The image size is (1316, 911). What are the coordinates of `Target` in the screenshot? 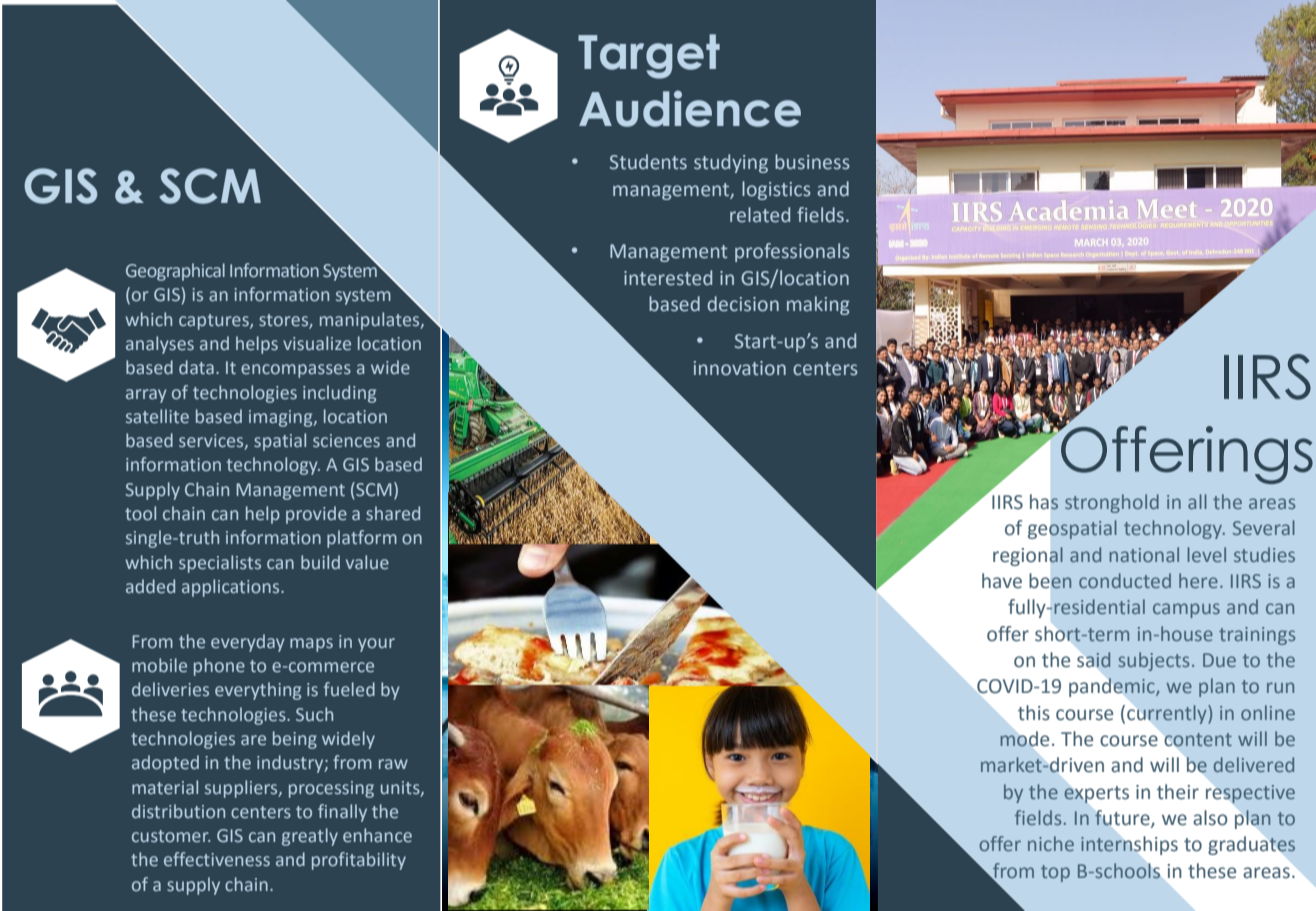 It's located at (649, 56).
